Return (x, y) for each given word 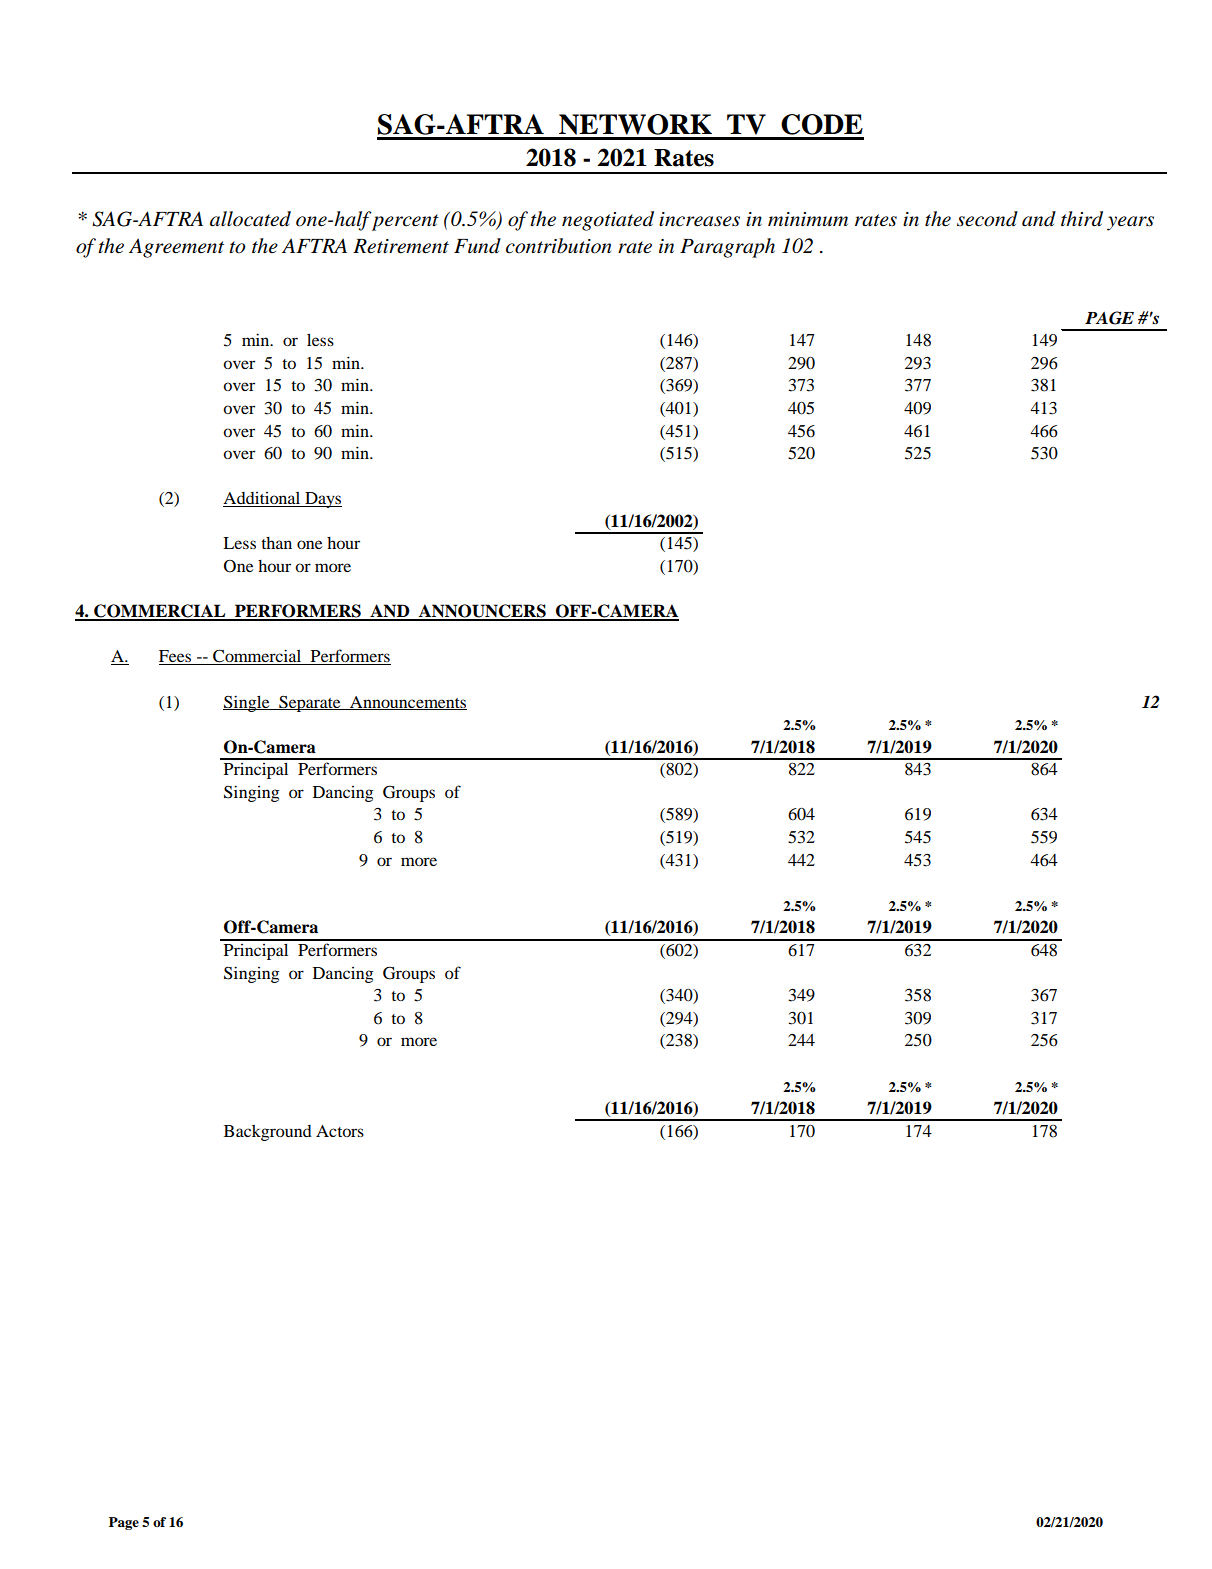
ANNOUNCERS (482, 612)
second (987, 219)
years (1130, 223)
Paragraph (727, 248)
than (276, 543)
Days (322, 500)
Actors (340, 1131)
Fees (176, 657)
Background (268, 1133)
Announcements (407, 703)
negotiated (608, 221)
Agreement (176, 248)
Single (247, 703)
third (1082, 219)
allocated (250, 219)
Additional (263, 499)
